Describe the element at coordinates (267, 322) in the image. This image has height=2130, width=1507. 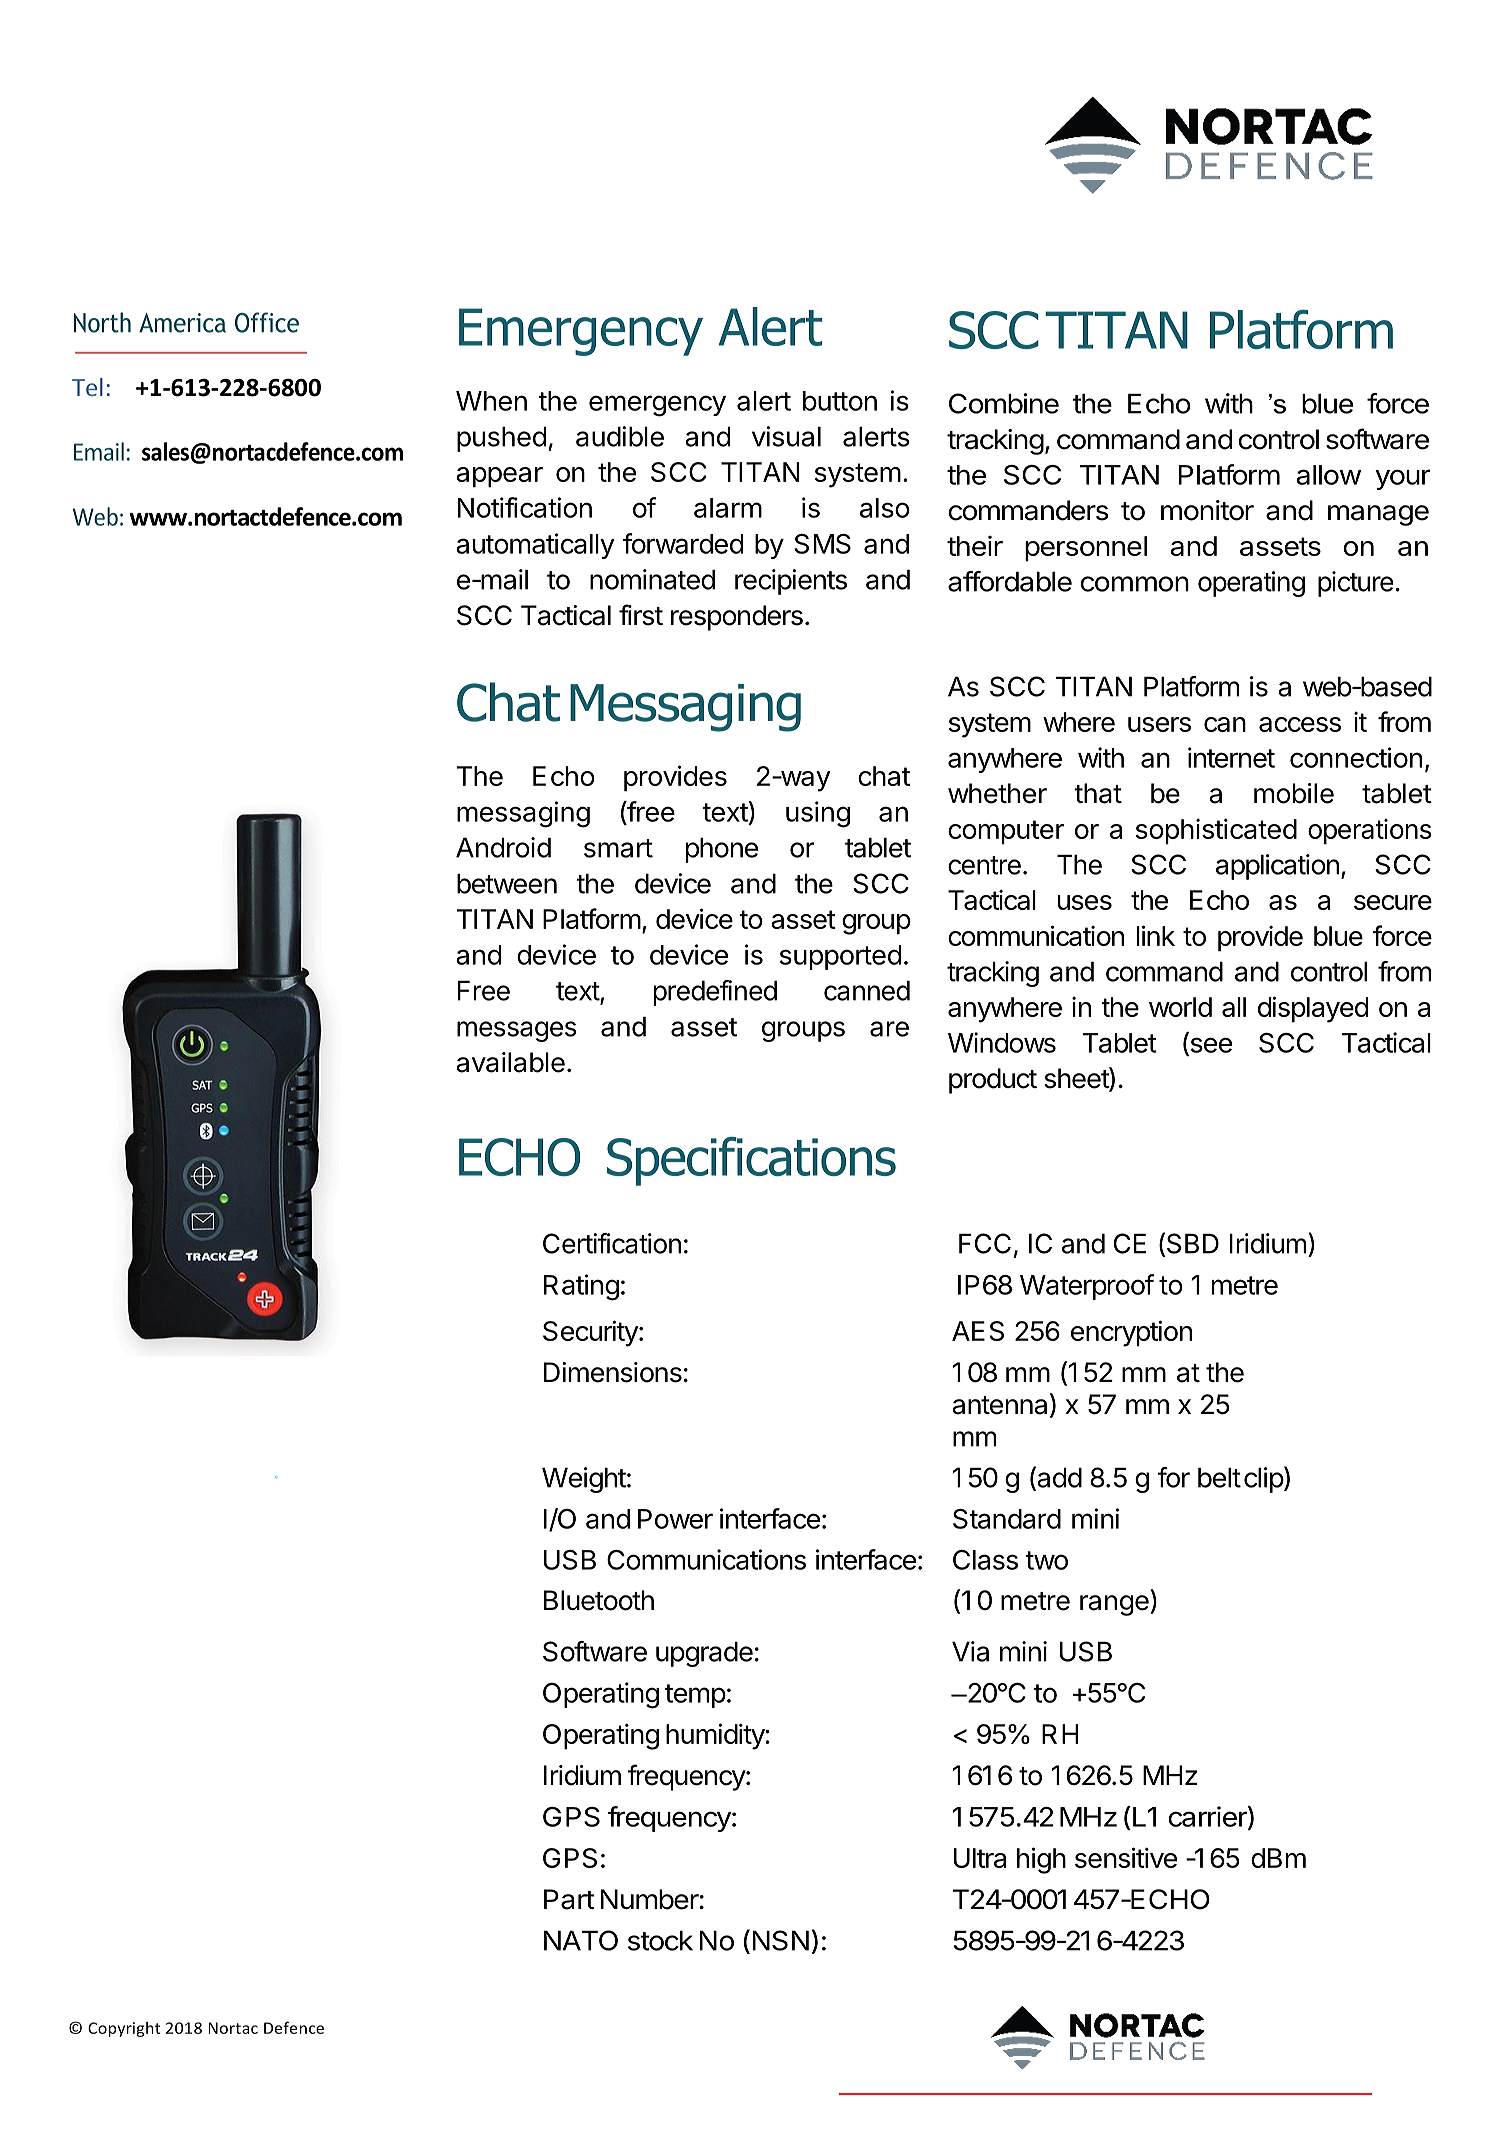
I see `Office` at that location.
